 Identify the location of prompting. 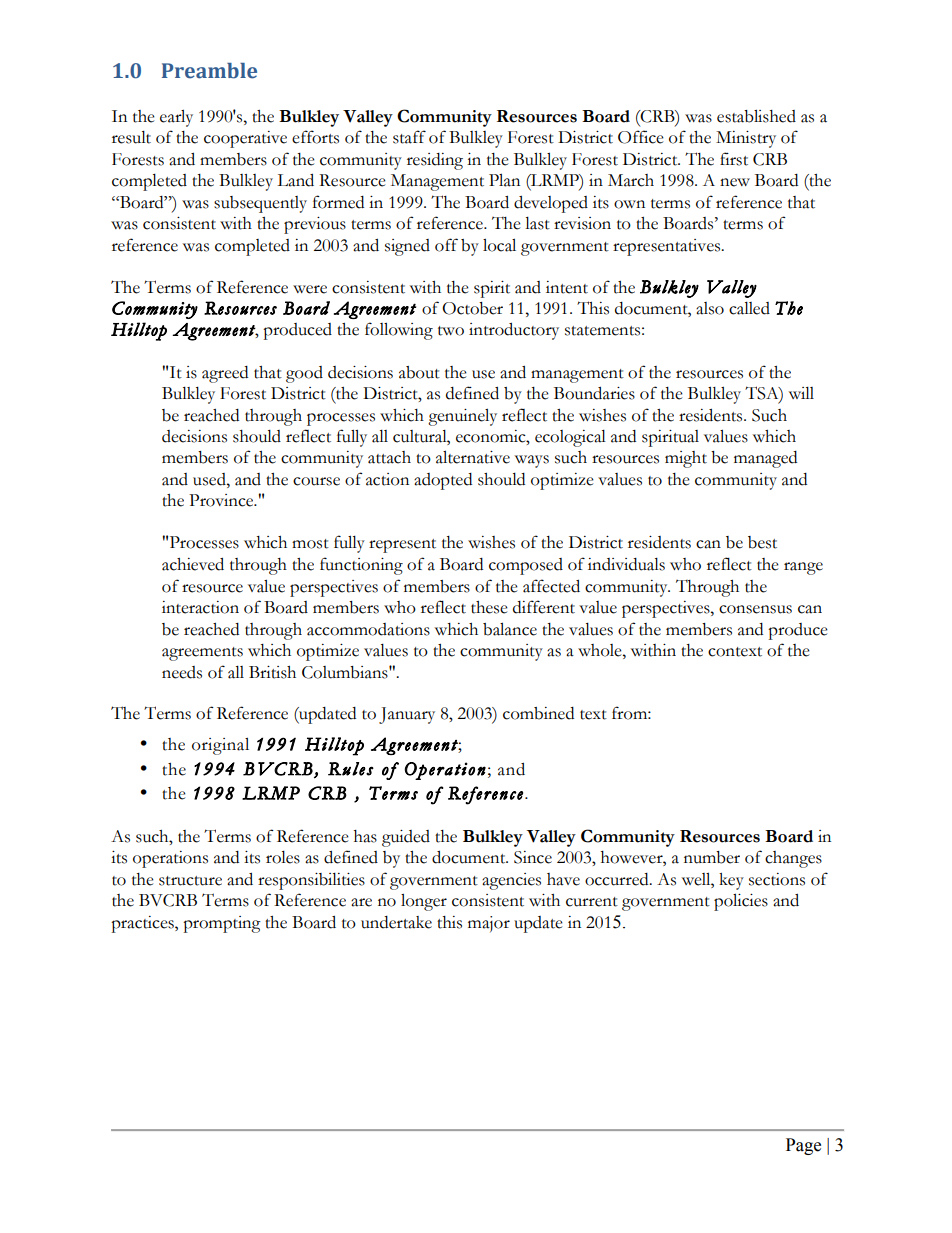
(222, 924).
